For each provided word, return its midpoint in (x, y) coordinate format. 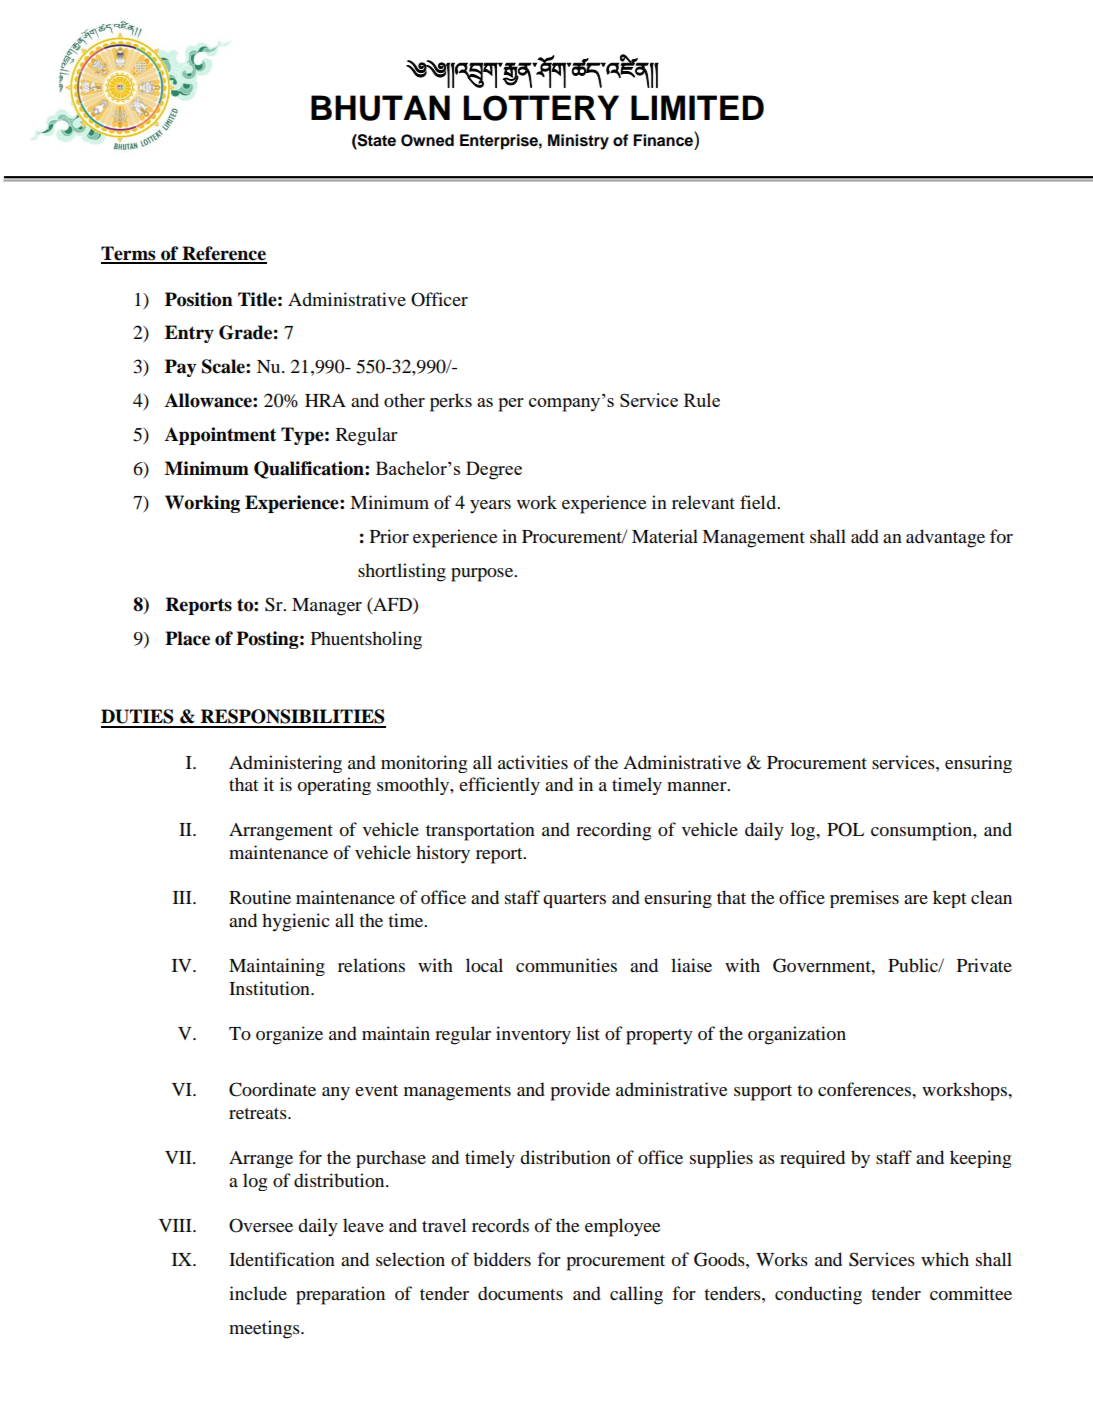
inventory (533, 1035)
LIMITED (697, 107)
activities (533, 762)
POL (845, 829)
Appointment (220, 436)
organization (797, 1035)
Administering (285, 764)
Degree (494, 470)
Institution (270, 988)
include (258, 1293)
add (865, 536)
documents (520, 1293)
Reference (223, 254)
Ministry (578, 142)
